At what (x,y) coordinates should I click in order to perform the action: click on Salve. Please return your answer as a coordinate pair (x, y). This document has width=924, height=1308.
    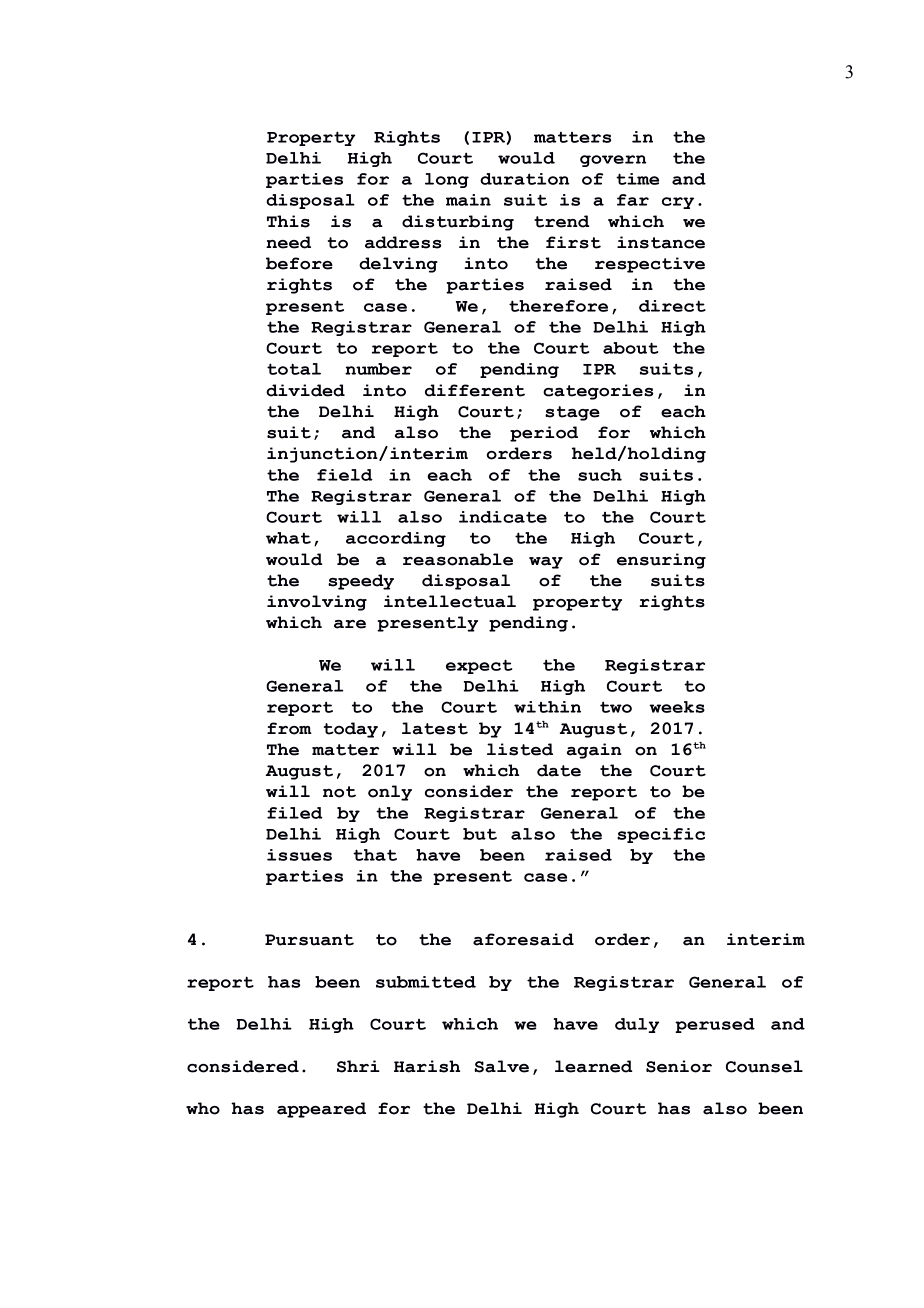
    Looking at the image, I should click on (501, 1066).
